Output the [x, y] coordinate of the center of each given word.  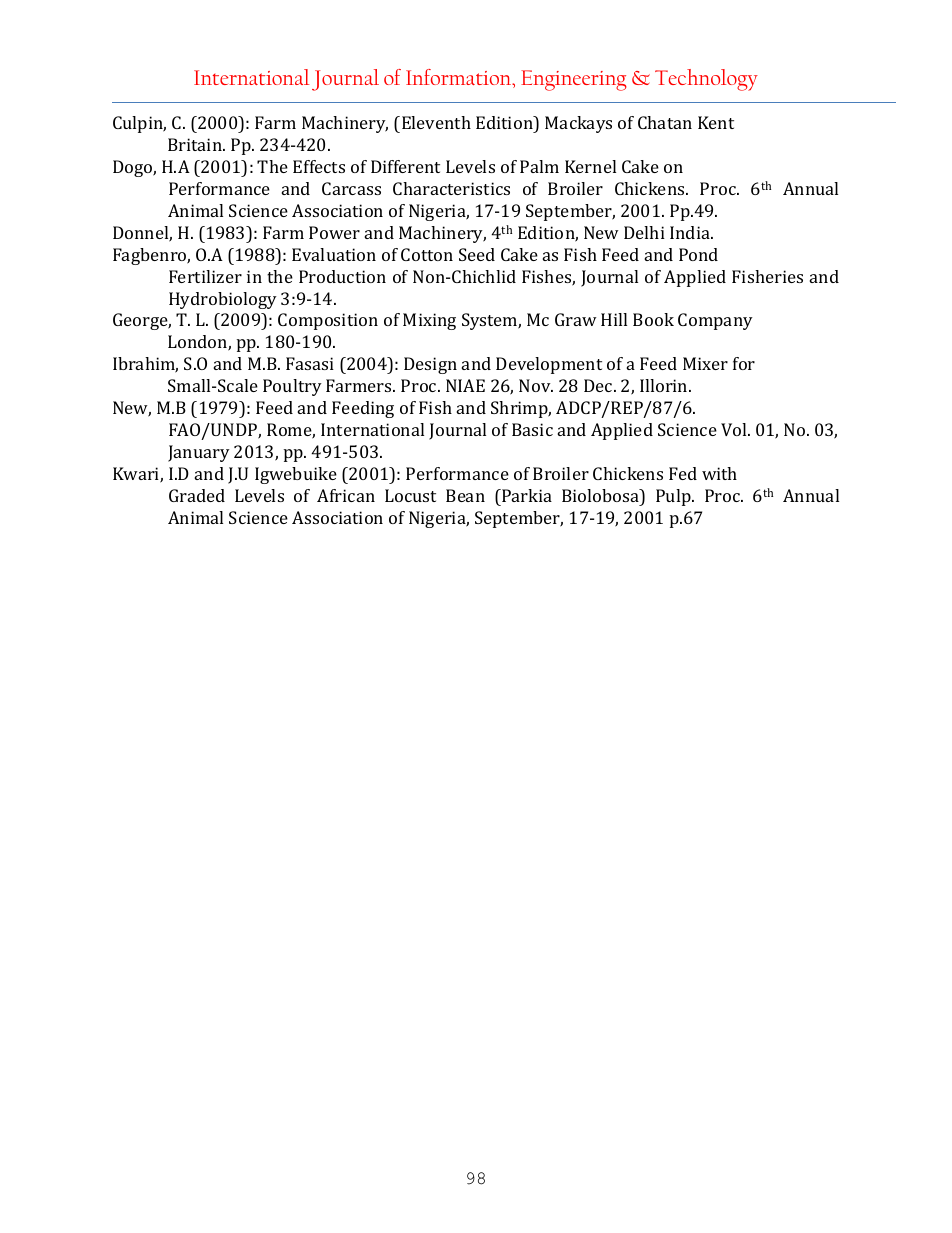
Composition [328, 321]
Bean [465, 495]
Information [460, 78]
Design [430, 365]
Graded [197, 495]
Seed [477, 254]
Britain [196, 144]
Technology [706, 80]
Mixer [705, 363]
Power [334, 232]
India [691, 232]
